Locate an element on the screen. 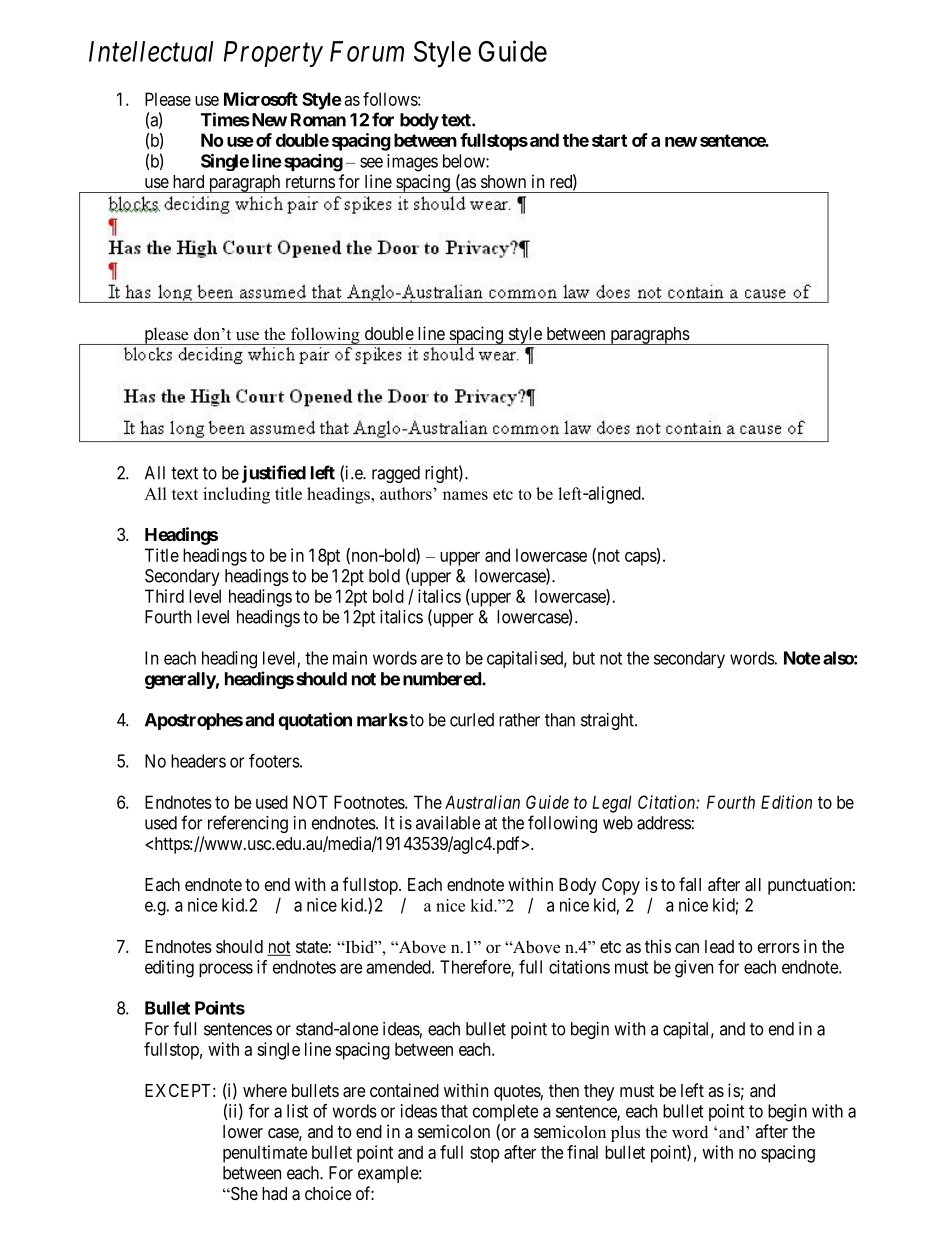 The image size is (952, 1233). Microsoft is located at coordinates (261, 99).
